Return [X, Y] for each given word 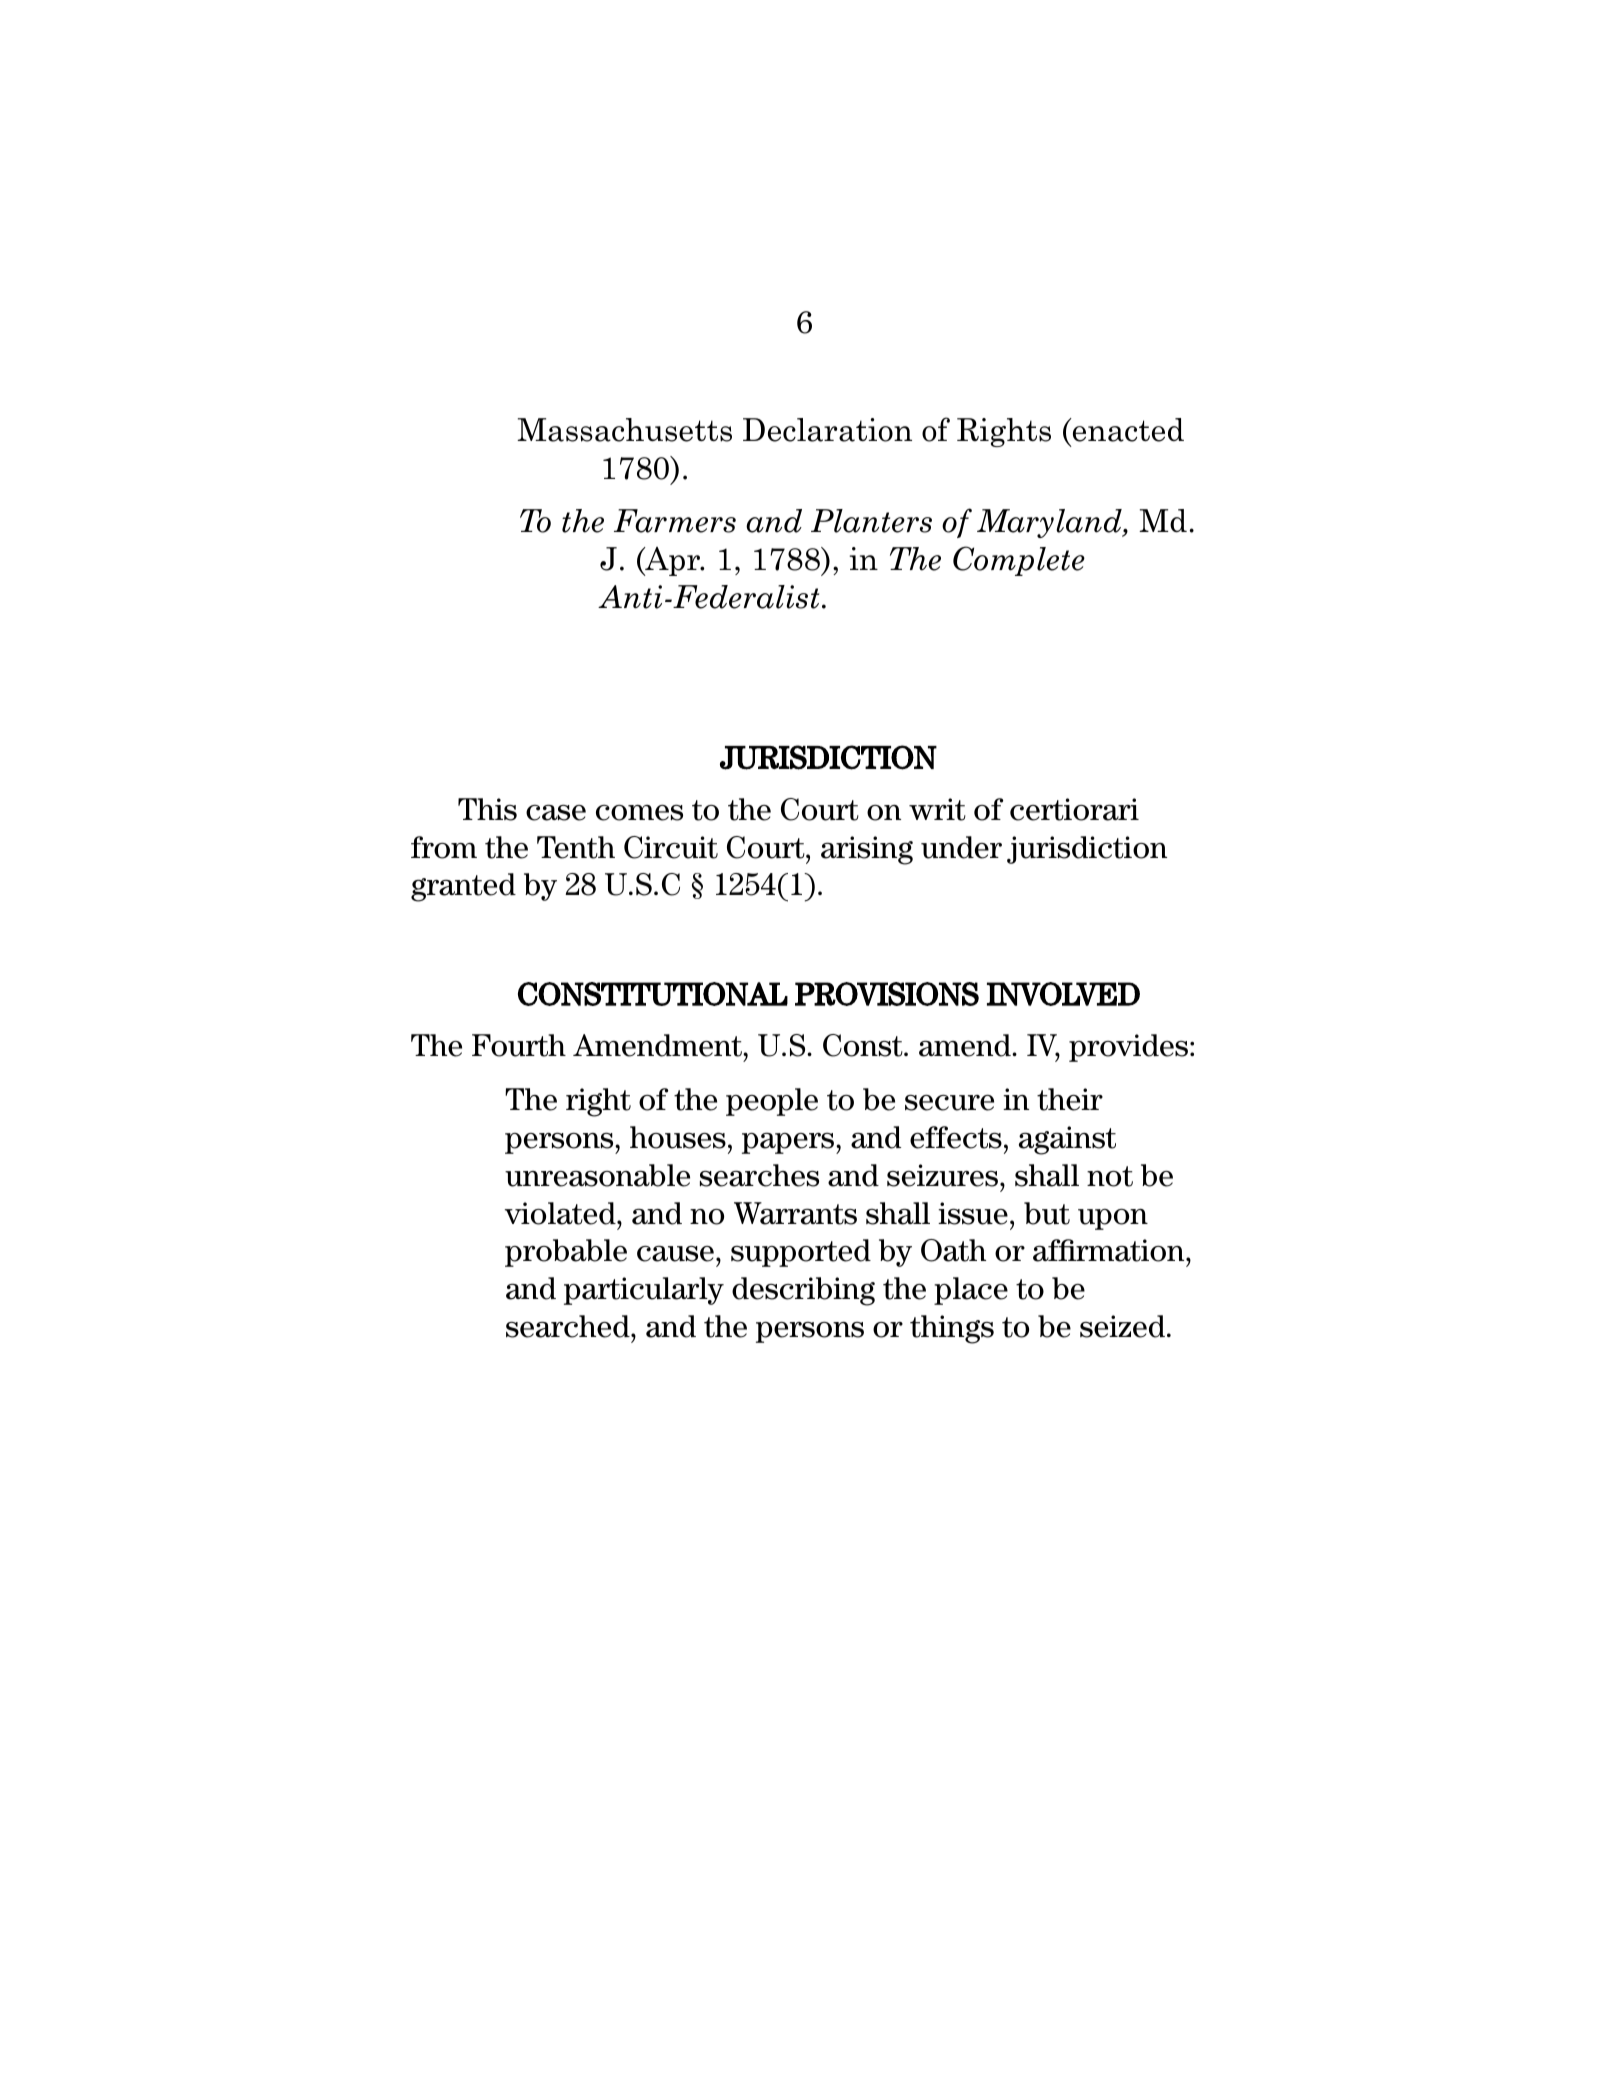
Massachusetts [624, 430]
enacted [1127, 430]
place [971, 1291]
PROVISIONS [887, 994]
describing [803, 1291]
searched [569, 1326]
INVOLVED [1063, 994]
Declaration [827, 430]
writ [937, 809]
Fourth [519, 1045]
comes [639, 813]
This [487, 809]
